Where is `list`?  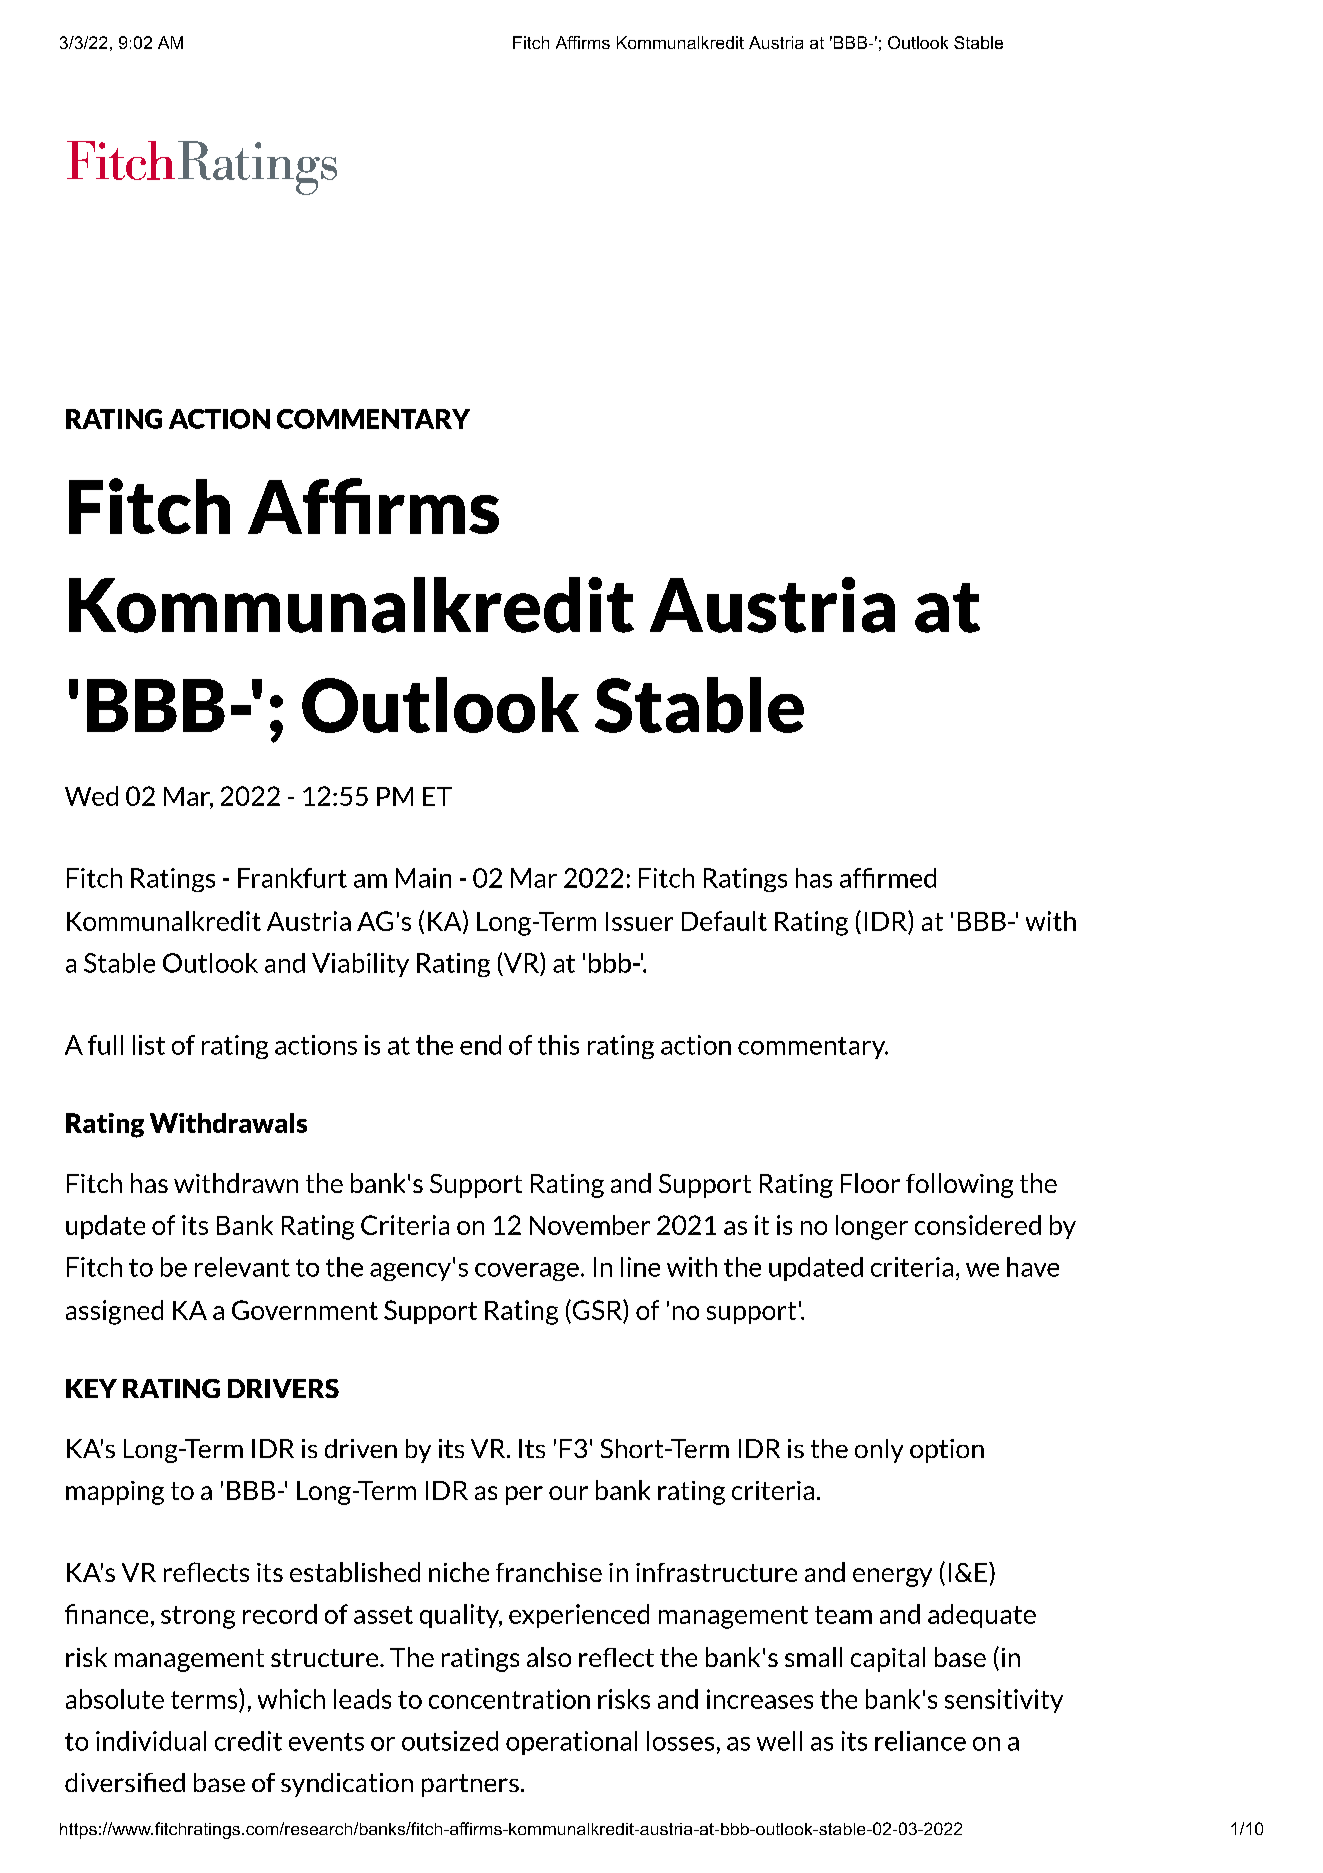
list is located at coordinates (149, 1045).
